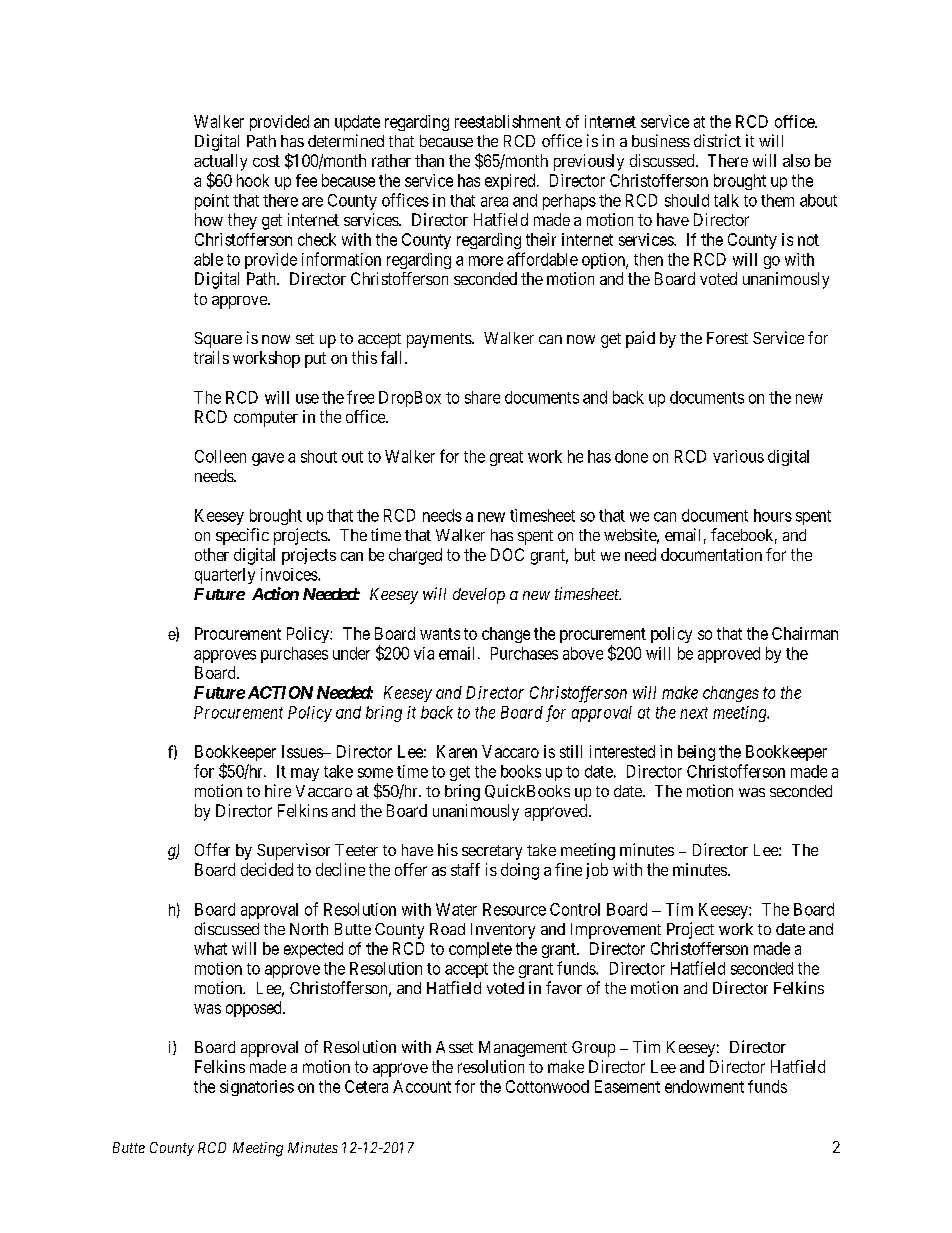 The image size is (952, 1233). I want to click on signatories, so click(257, 1088).
